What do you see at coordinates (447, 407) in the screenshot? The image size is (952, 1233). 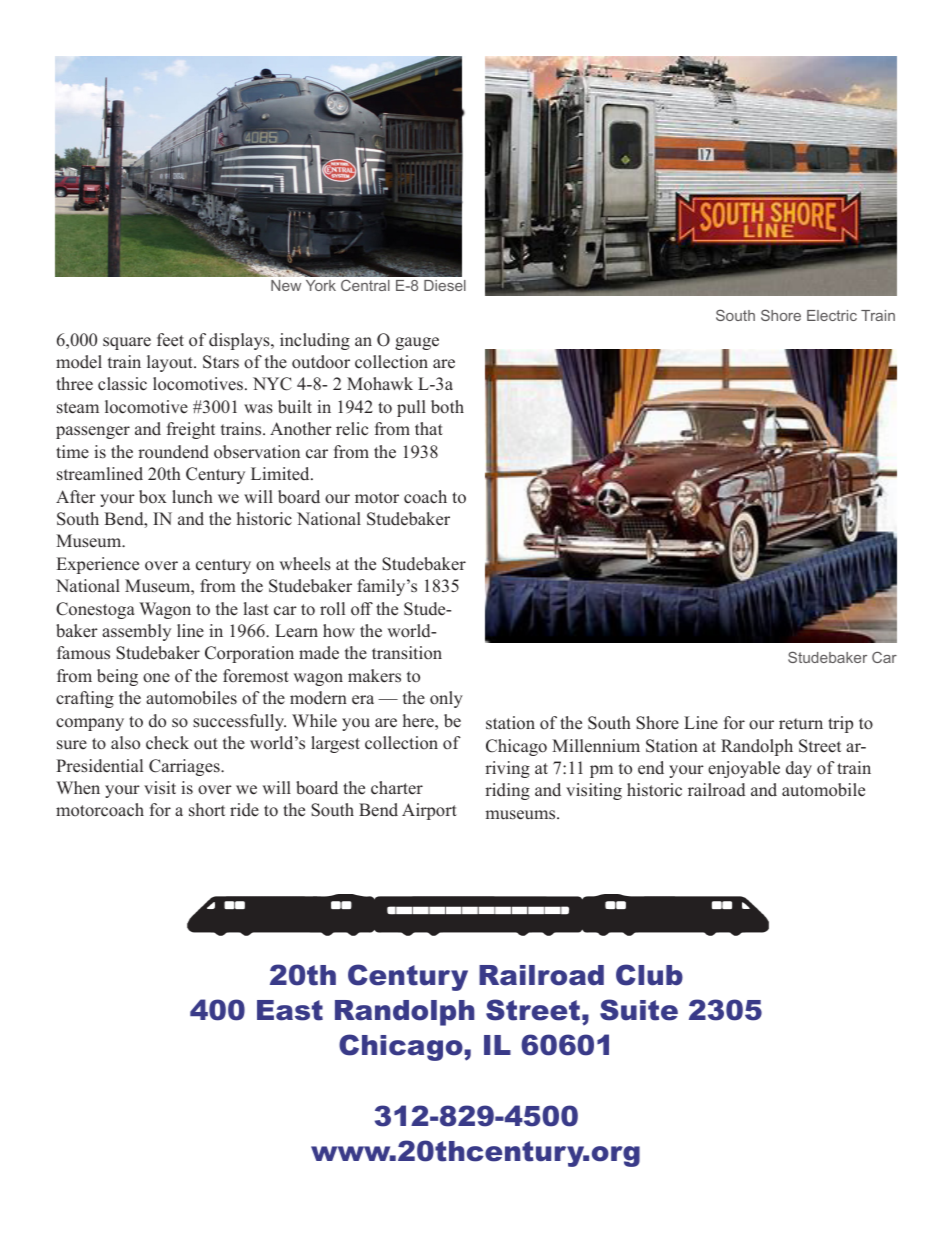 I see `both` at bounding box center [447, 407].
